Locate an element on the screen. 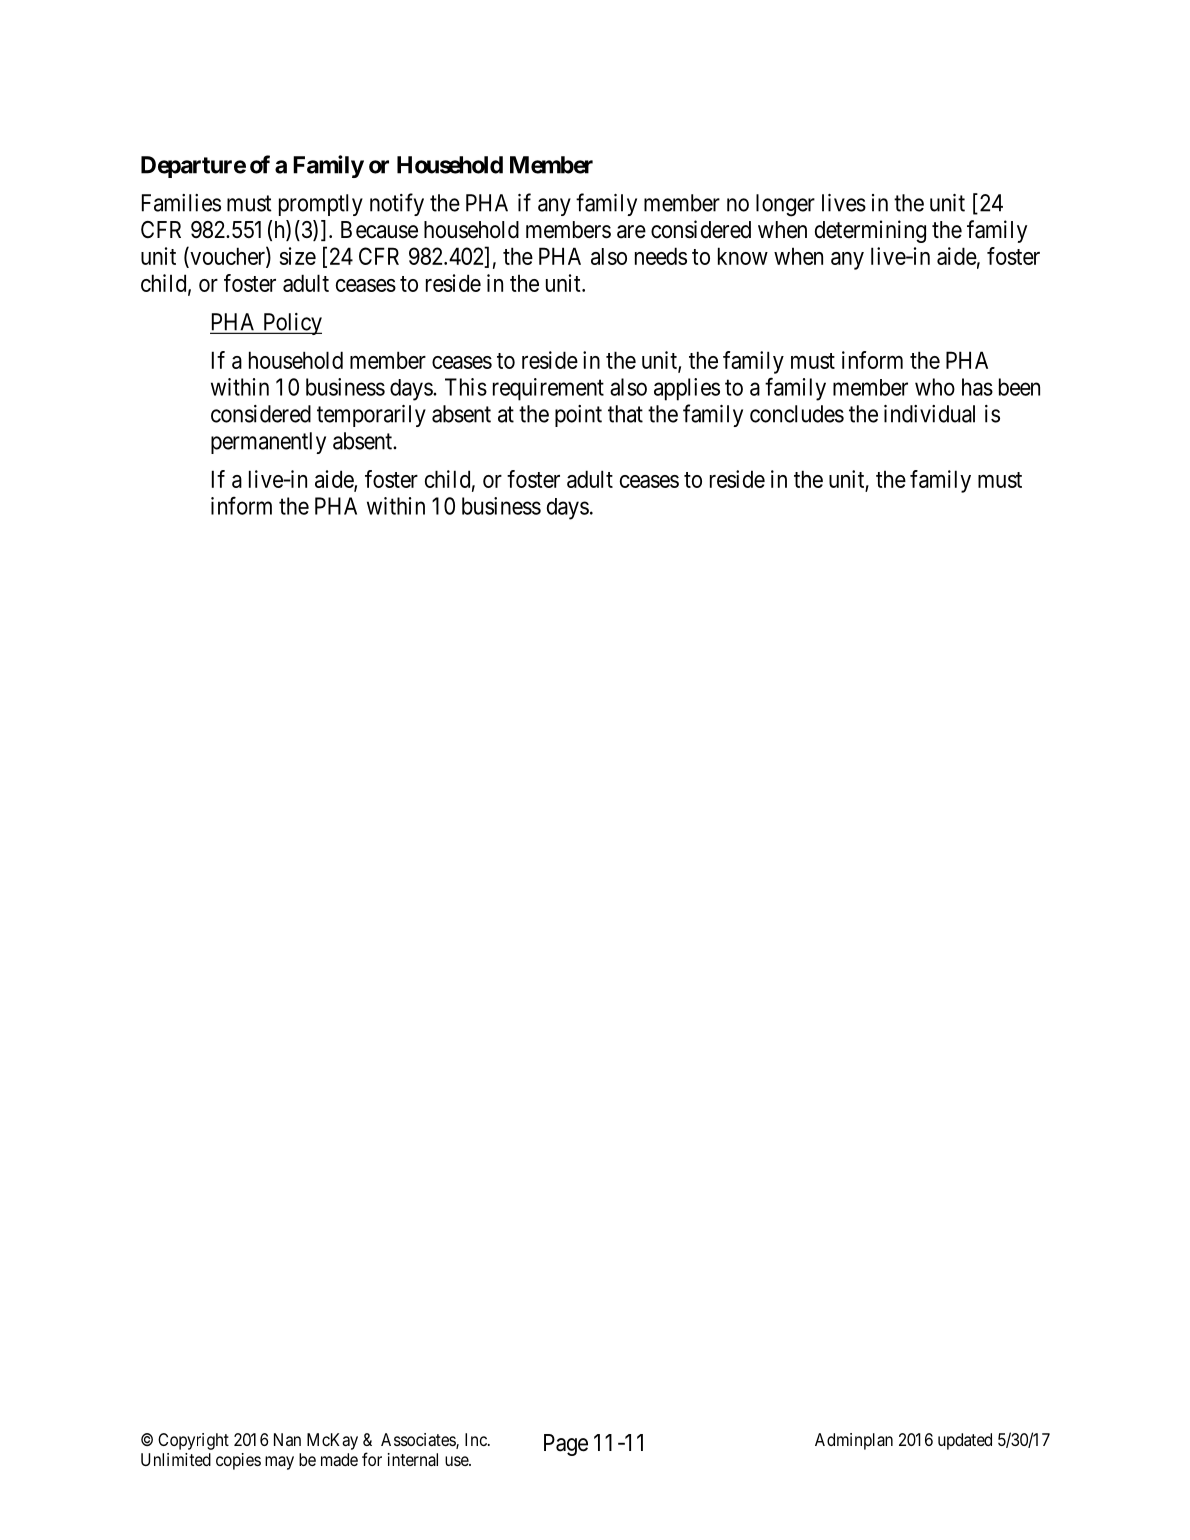  permanently is located at coordinates (268, 443).
